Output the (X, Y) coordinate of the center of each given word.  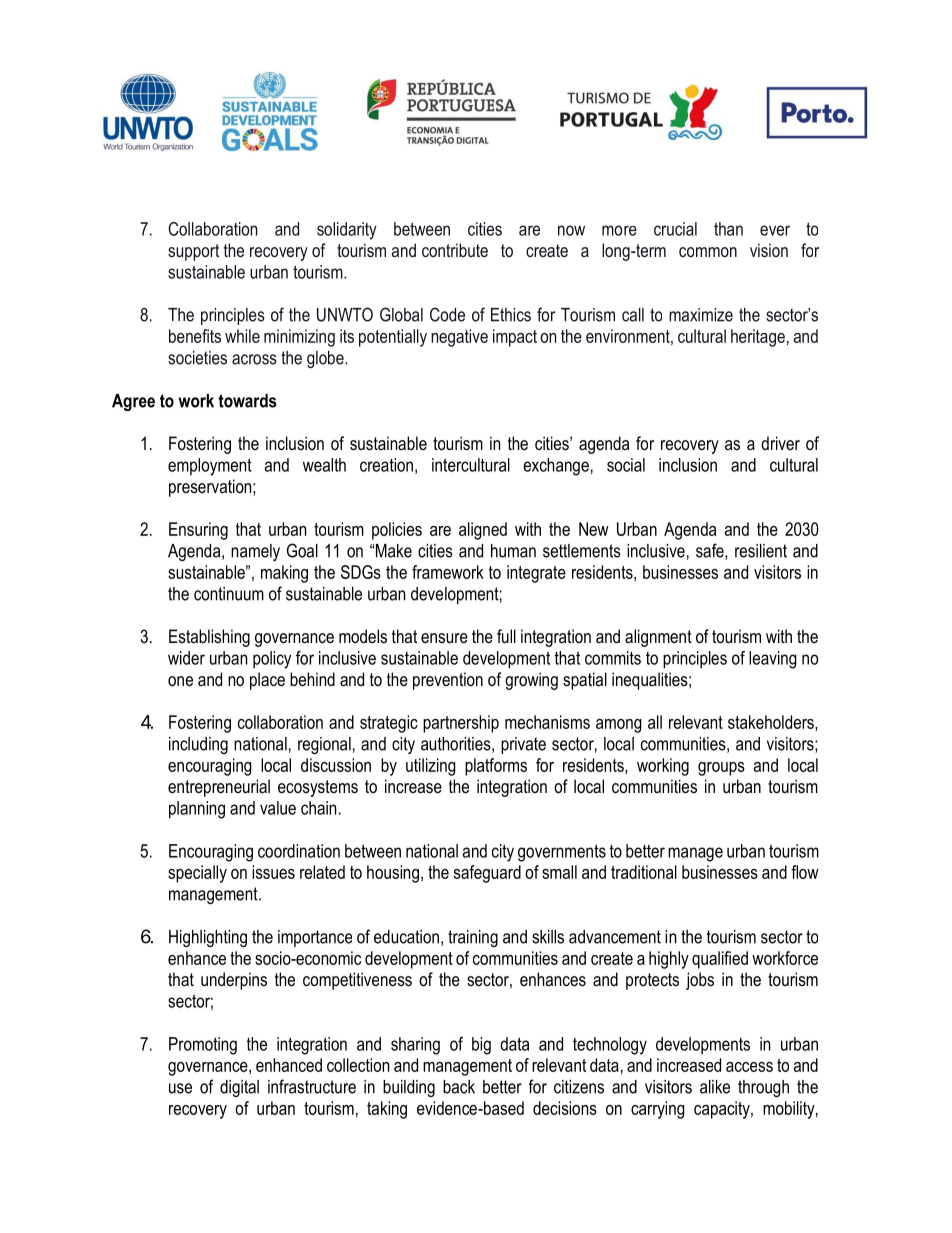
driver (780, 443)
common (708, 252)
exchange (556, 467)
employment (210, 467)
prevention (448, 681)
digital (239, 1088)
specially (197, 874)
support (193, 252)
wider (186, 658)
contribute (455, 250)
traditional (644, 872)
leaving (773, 660)
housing (393, 874)
